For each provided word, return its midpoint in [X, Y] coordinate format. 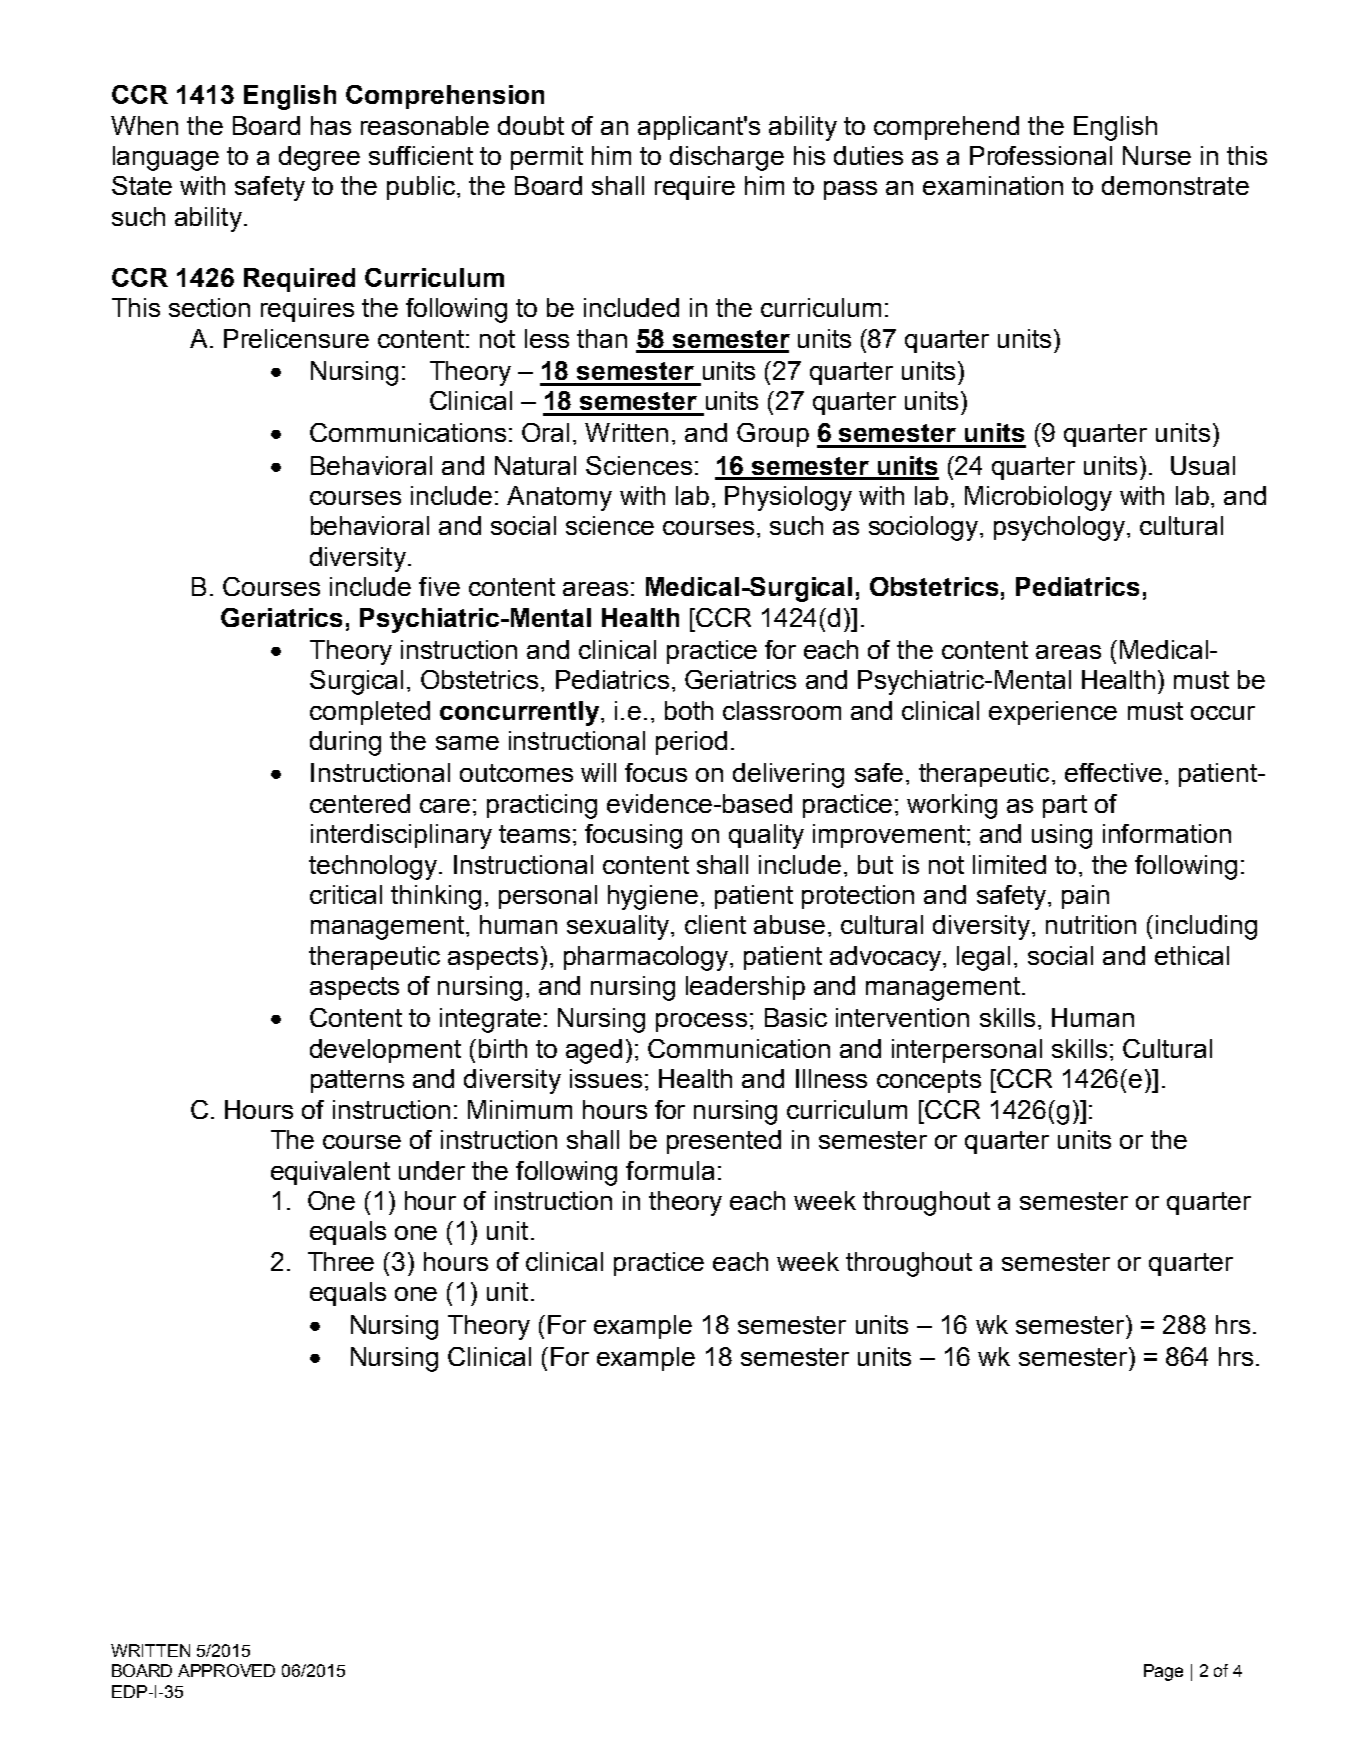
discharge [727, 158]
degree [319, 158]
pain [1085, 897]
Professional [1041, 155]
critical [346, 894]
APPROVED [226, 1670]
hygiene [653, 897]
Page [1163, 1672]
